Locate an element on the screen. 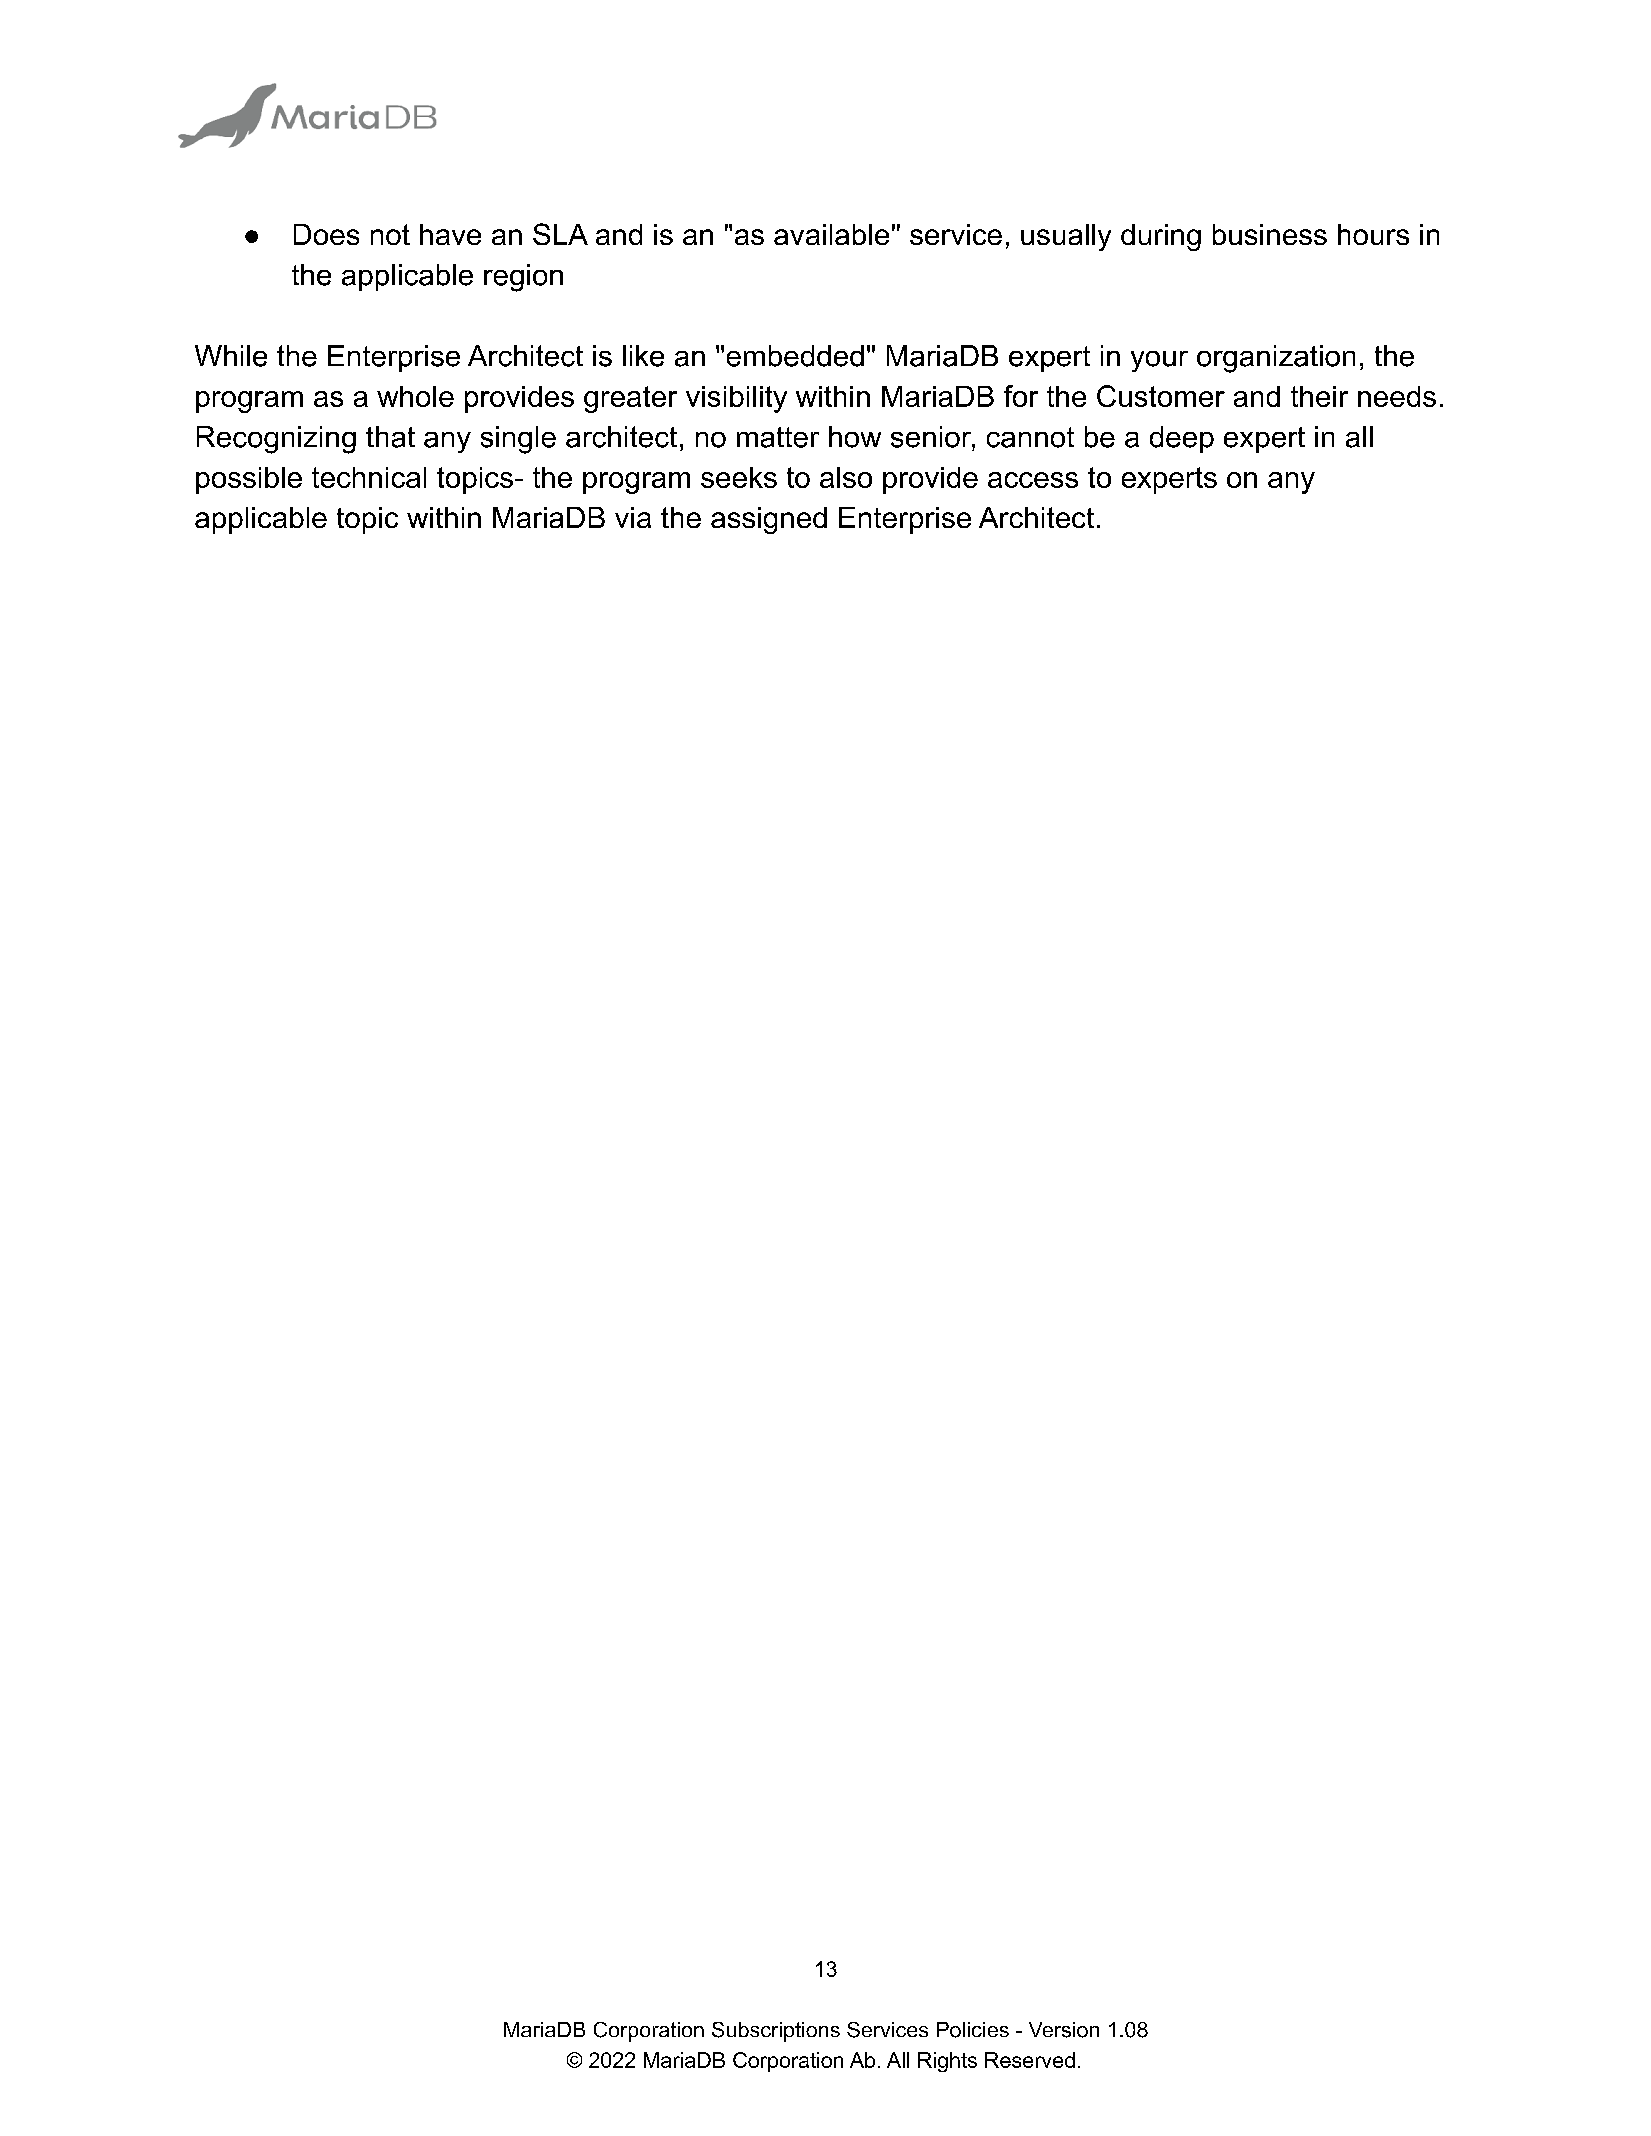 This screenshot has width=1651, height=2136. assigned is located at coordinates (769, 520).
